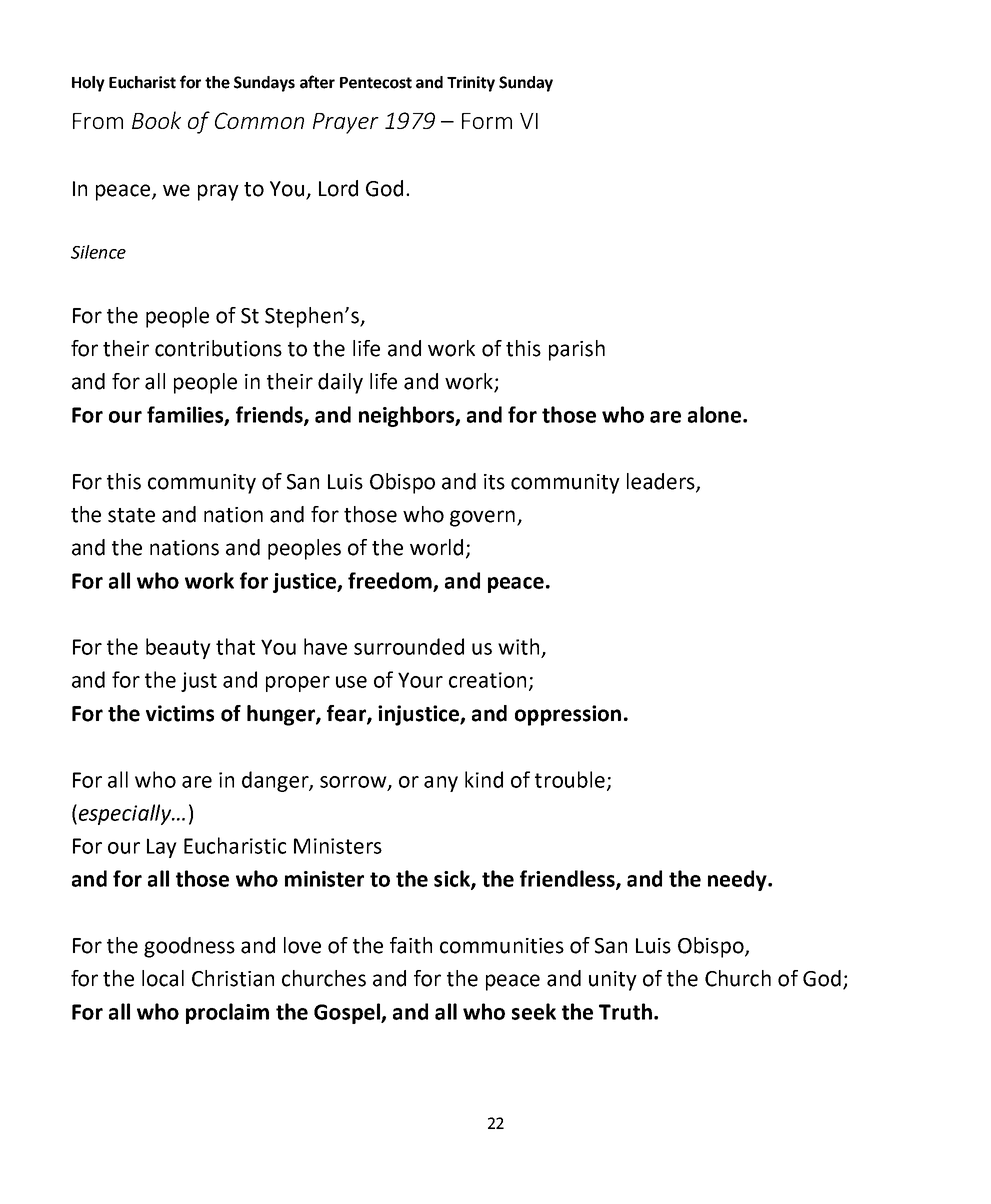 The width and height of the screenshot is (991, 1204). I want to click on local, so click(163, 978).
